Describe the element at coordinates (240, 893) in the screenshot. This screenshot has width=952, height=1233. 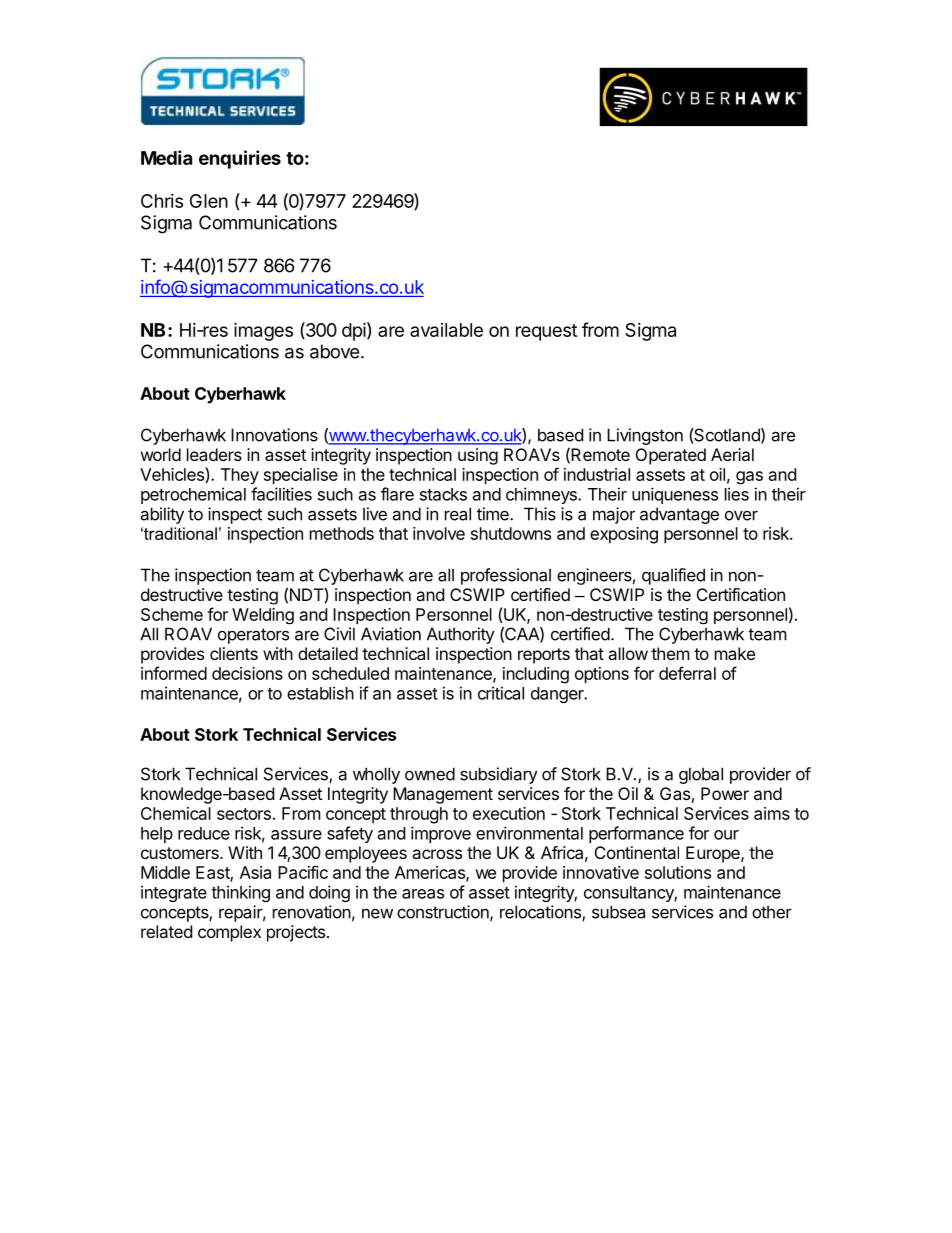
I see `thinking` at that location.
